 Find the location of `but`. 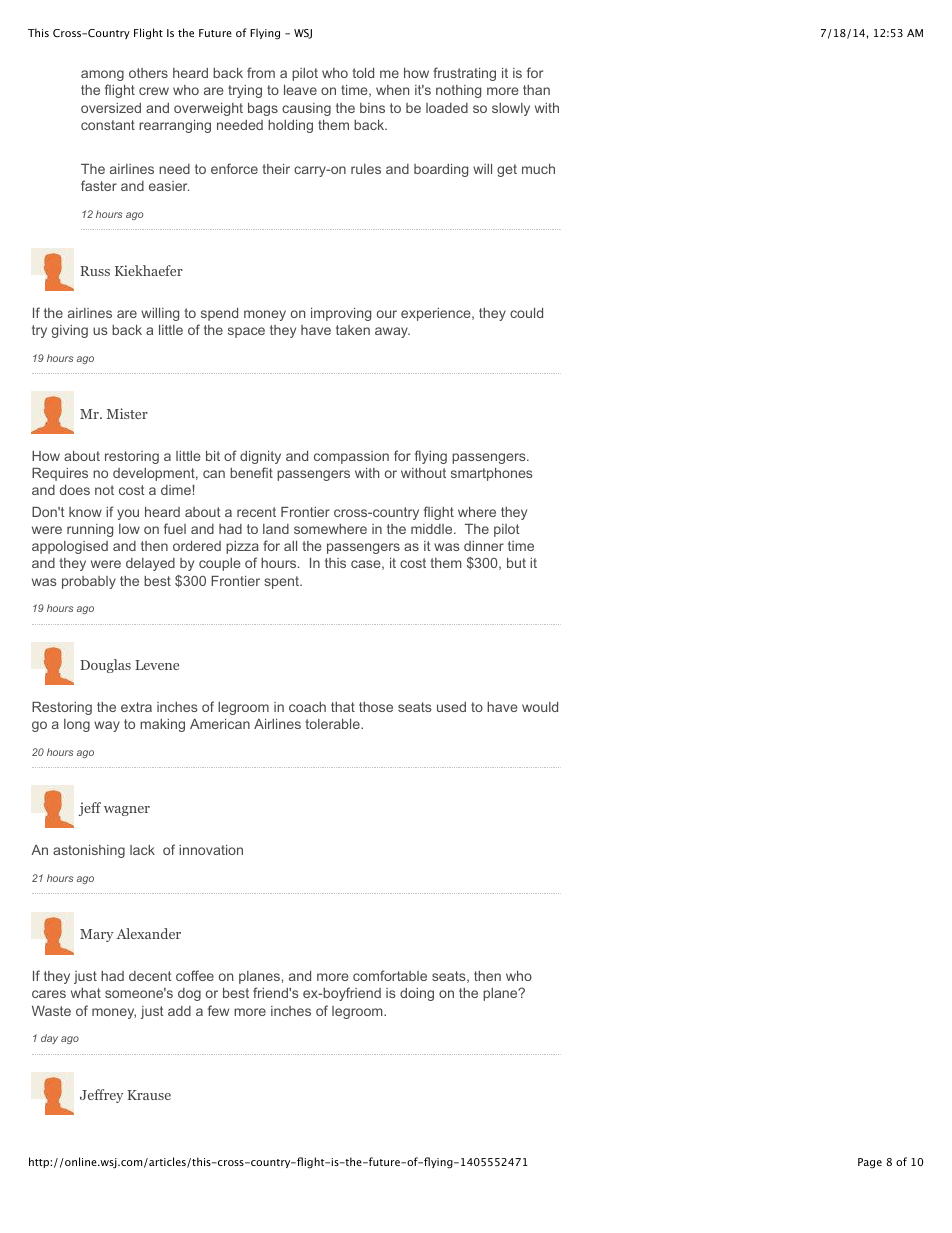

but is located at coordinates (516, 563).
